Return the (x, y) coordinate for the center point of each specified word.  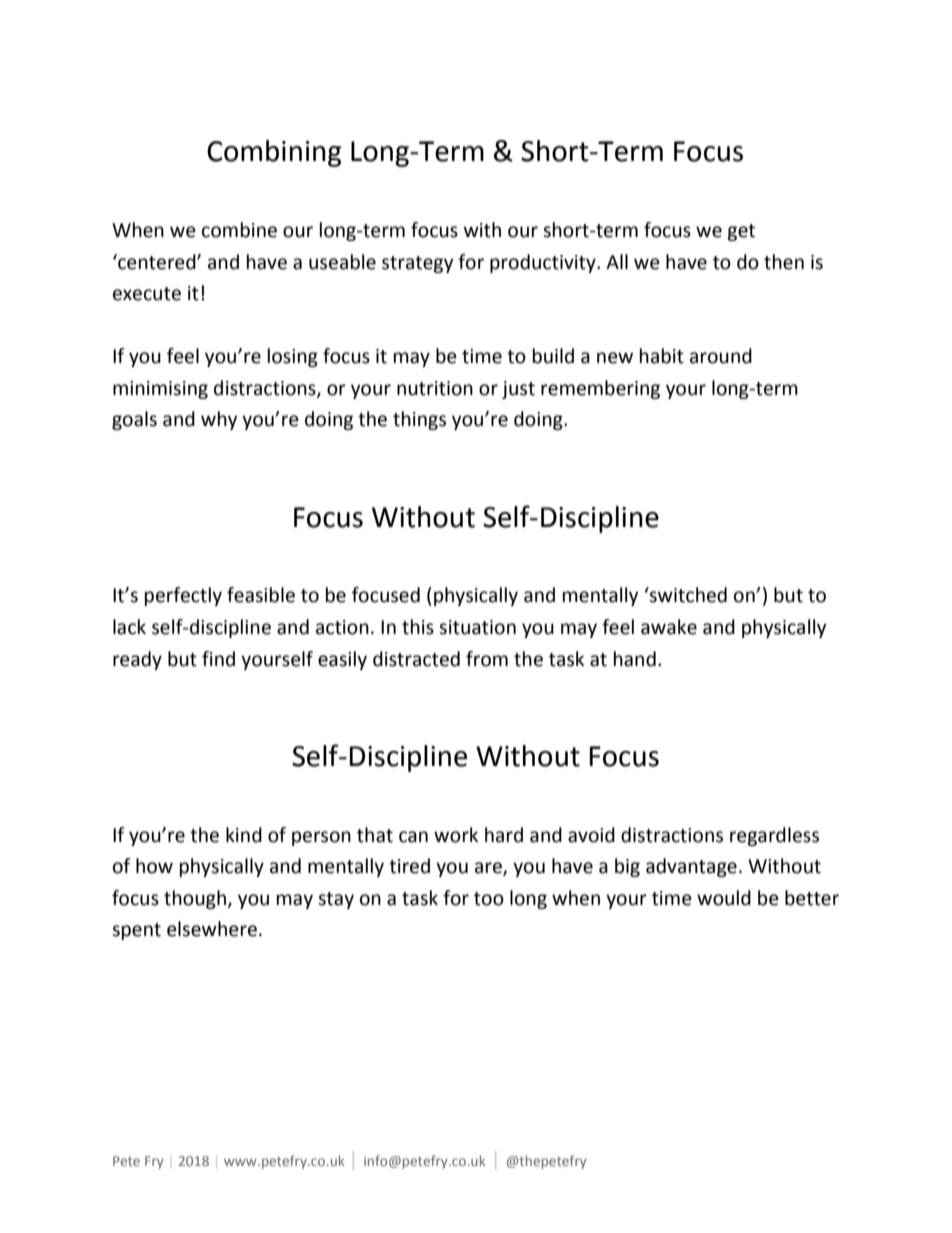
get (741, 232)
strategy (417, 264)
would (724, 898)
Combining (274, 153)
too (489, 899)
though (195, 899)
